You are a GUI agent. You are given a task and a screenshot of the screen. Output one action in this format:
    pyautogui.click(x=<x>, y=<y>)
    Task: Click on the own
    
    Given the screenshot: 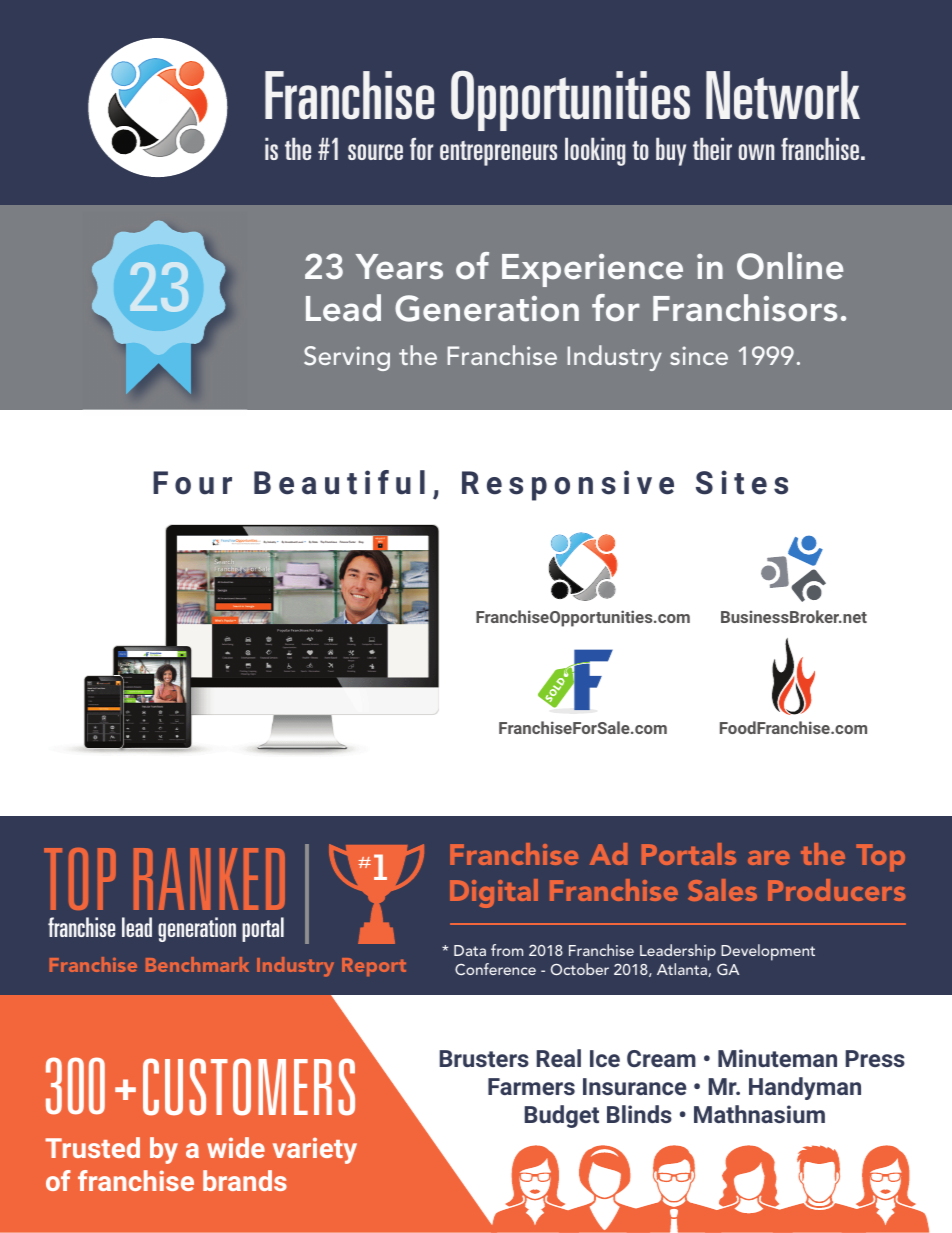 What is the action you would take?
    pyautogui.click(x=756, y=152)
